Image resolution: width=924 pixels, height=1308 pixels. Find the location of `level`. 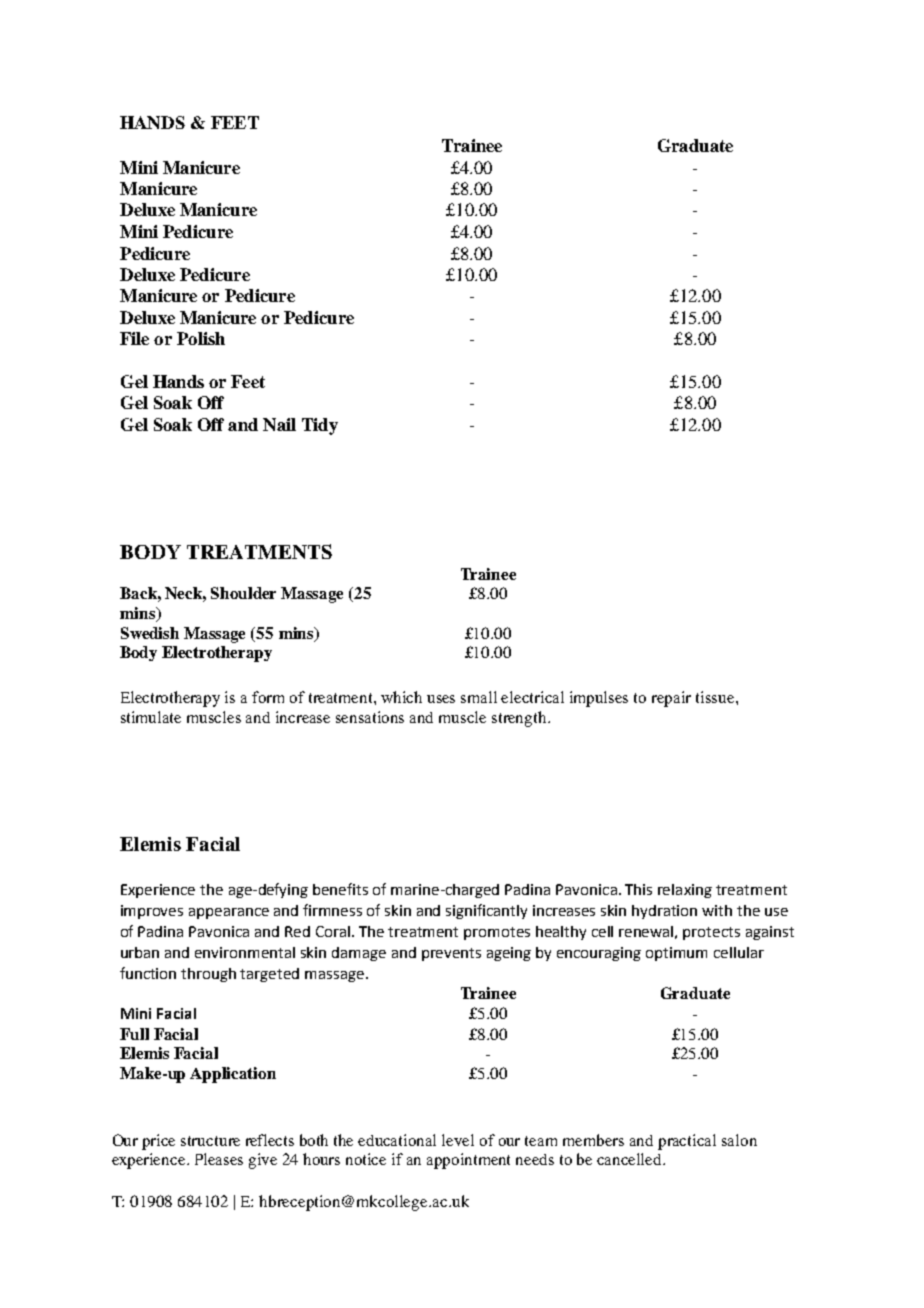

level is located at coordinates (458, 1140).
